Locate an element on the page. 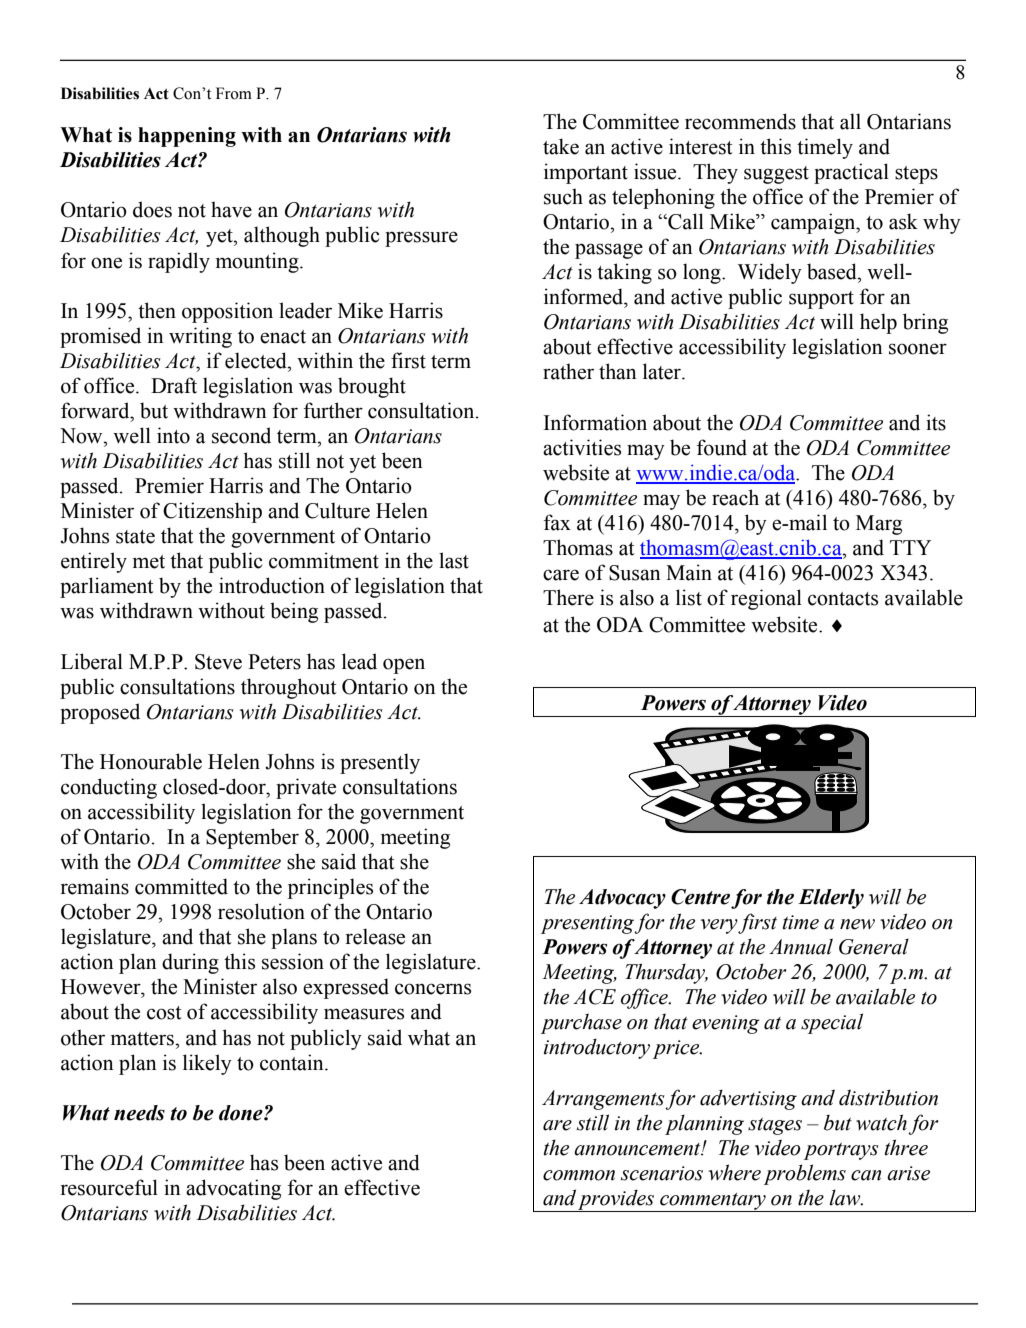 This page has width=1026, height=1328. take is located at coordinates (561, 146).
